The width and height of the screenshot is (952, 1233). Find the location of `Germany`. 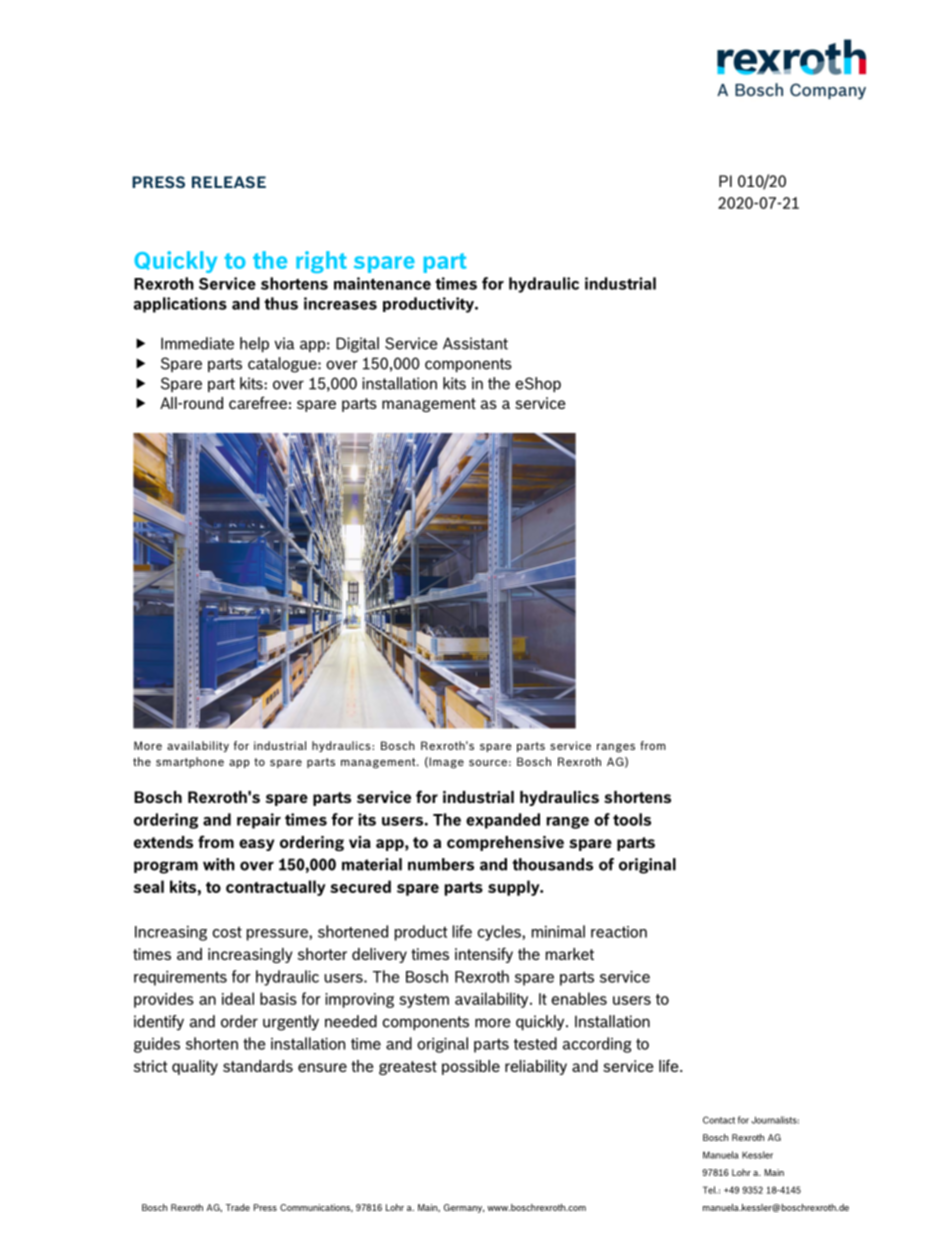

Germany is located at coordinates (464, 1208).
